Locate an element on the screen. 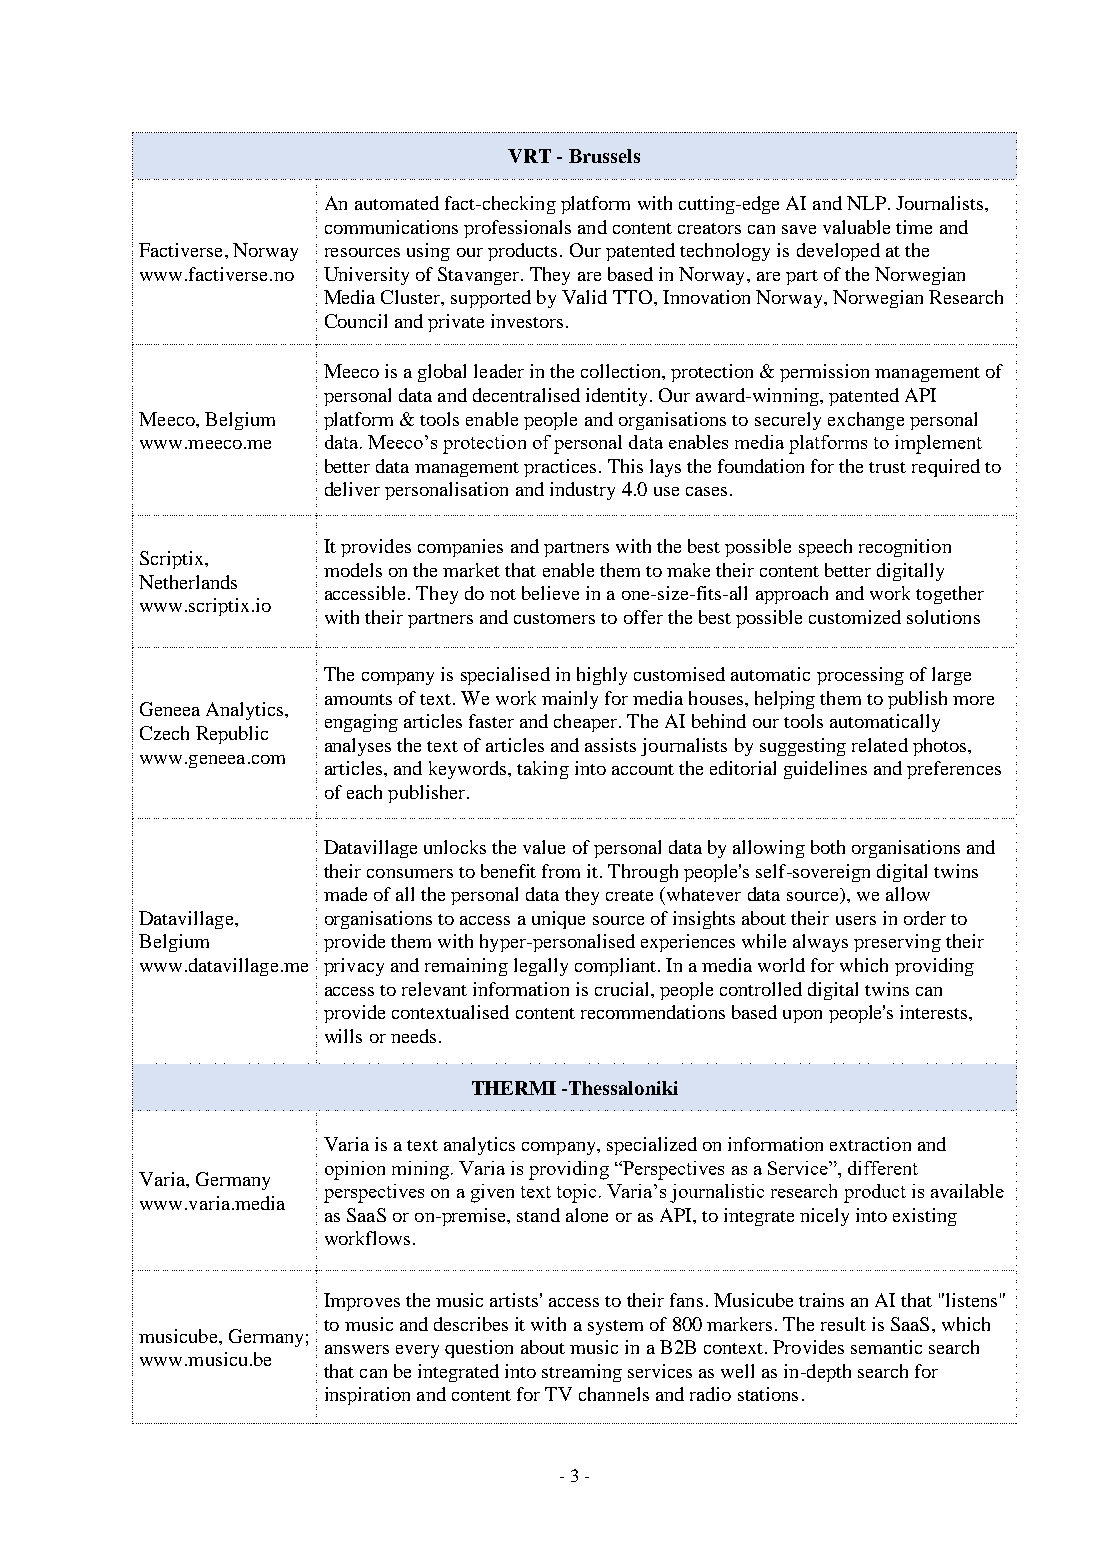 The image size is (1109, 1568). NLP is located at coordinates (866, 203).
